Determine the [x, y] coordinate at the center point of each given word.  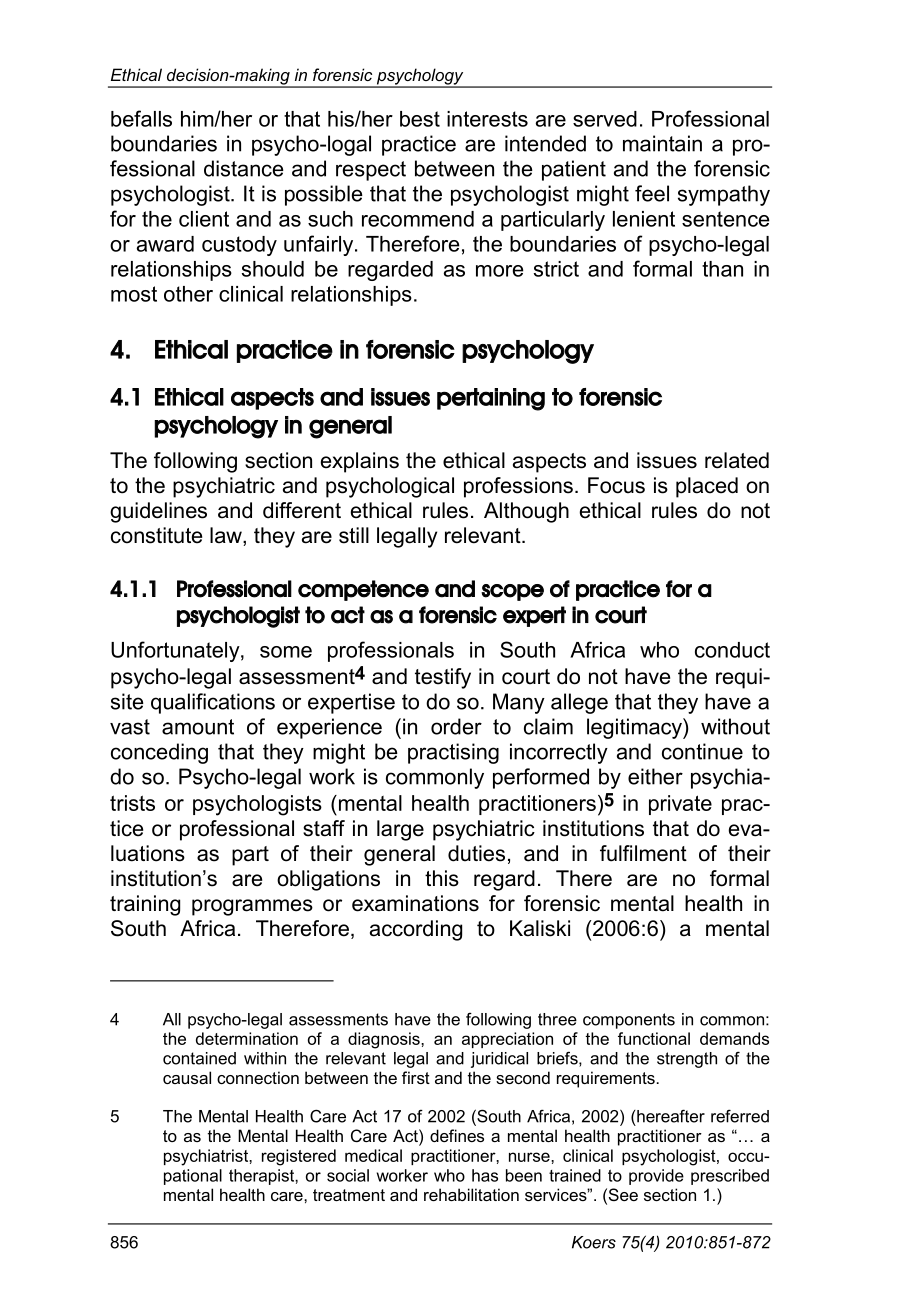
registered [299, 1157]
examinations [415, 903]
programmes [252, 907]
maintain [662, 143]
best [420, 119]
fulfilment [643, 853]
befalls [141, 118]
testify [443, 678]
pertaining [491, 399]
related [737, 460]
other [188, 294]
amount [198, 727]
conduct [732, 650]
